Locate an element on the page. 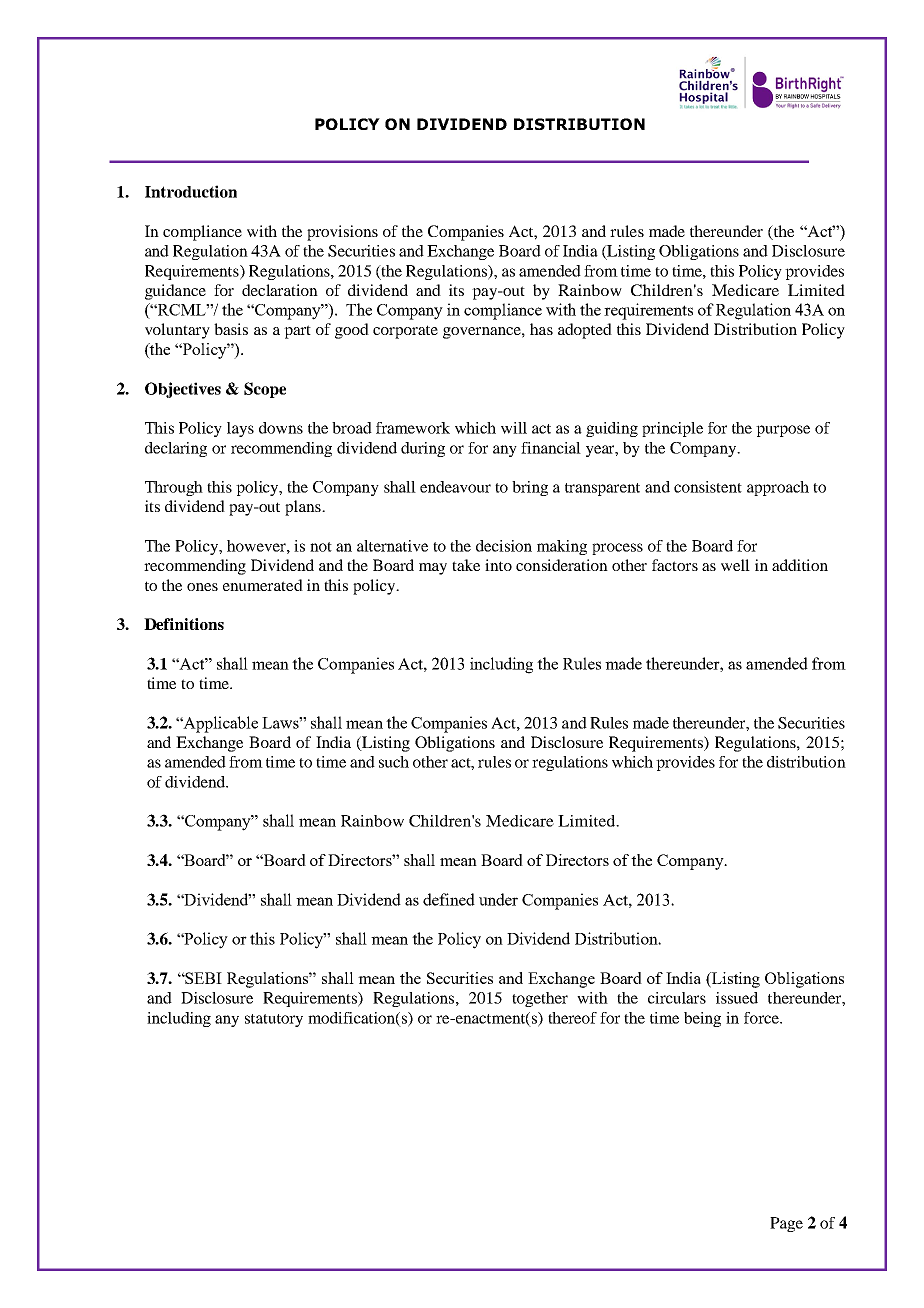 The image size is (924, 1308). Introduction is located at coordinates (191, 191).
